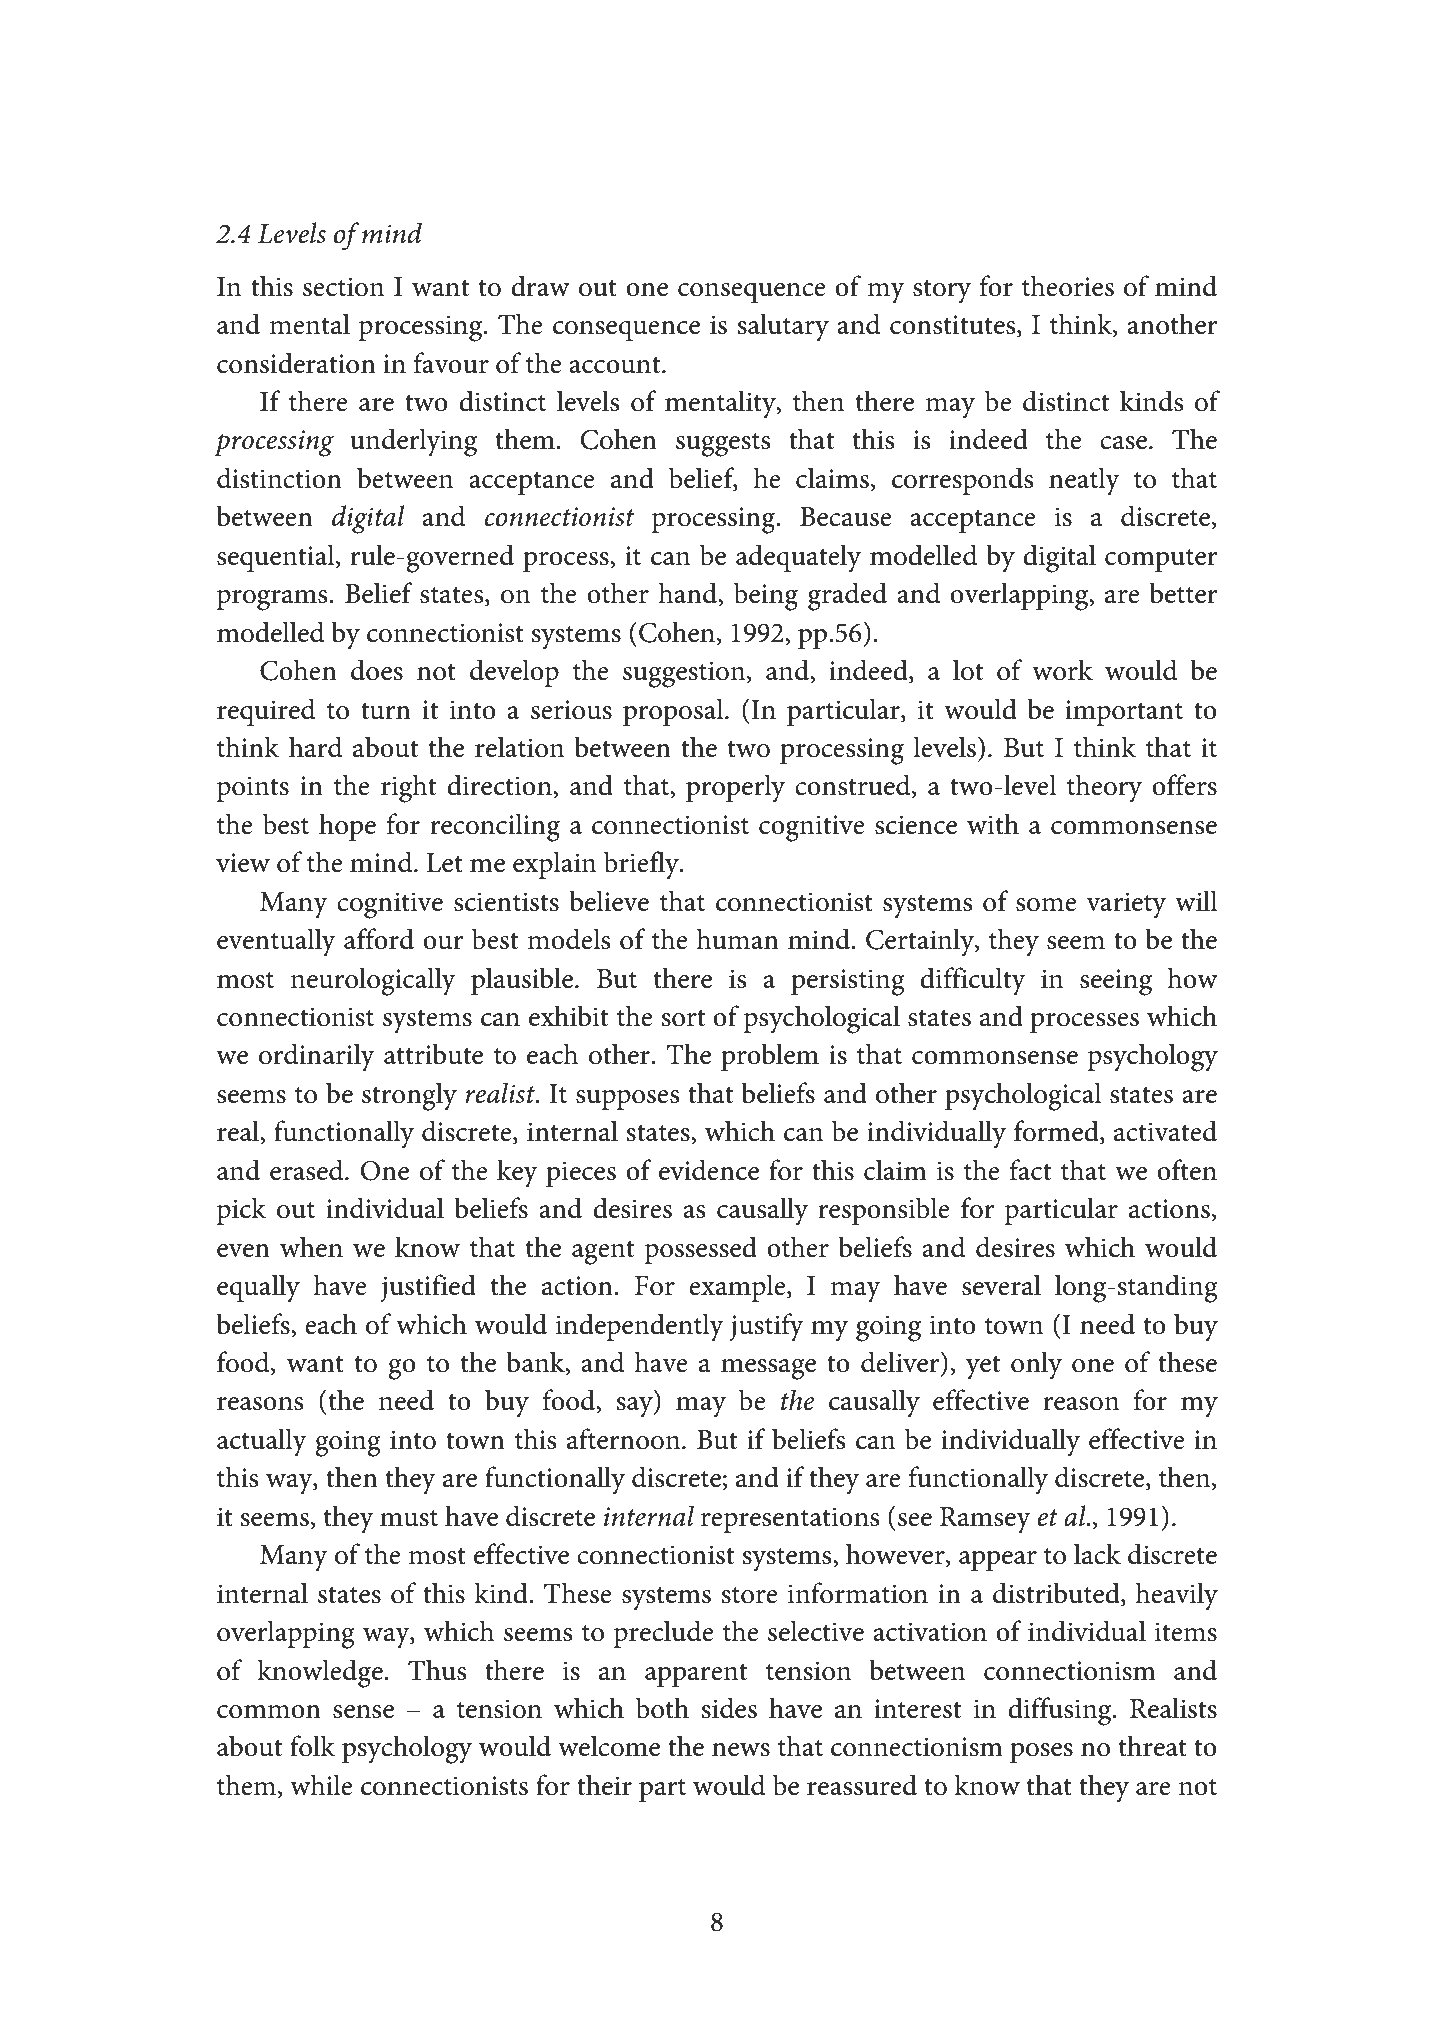 The height and width of the screenshot is (2028, 1433). Describe the element at coordinates (313, 1746) in the screenshot. I see `folk` at that location.
